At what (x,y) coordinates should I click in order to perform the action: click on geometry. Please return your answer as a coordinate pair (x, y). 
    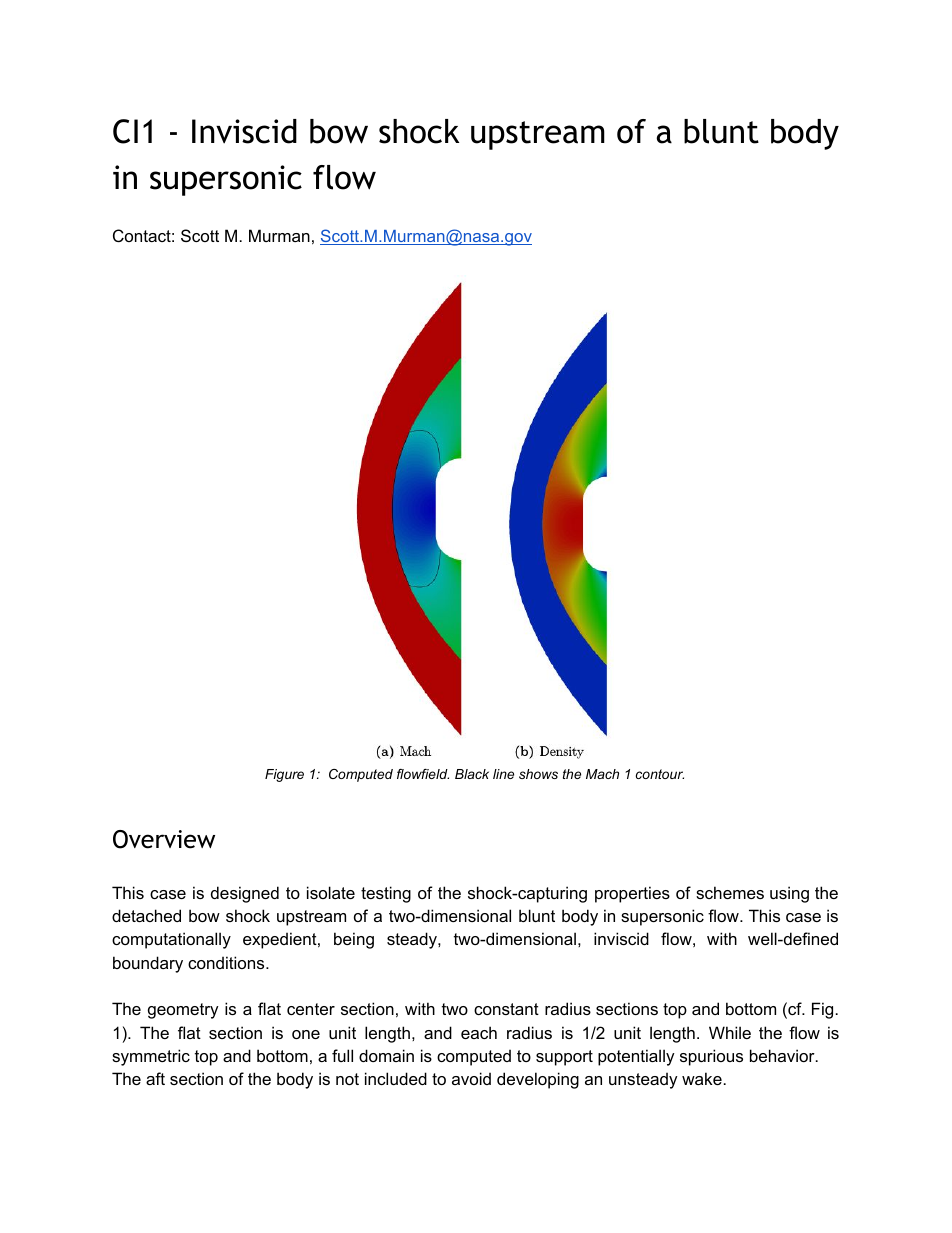
    Looking at the image, I should click on (183, 1011).
